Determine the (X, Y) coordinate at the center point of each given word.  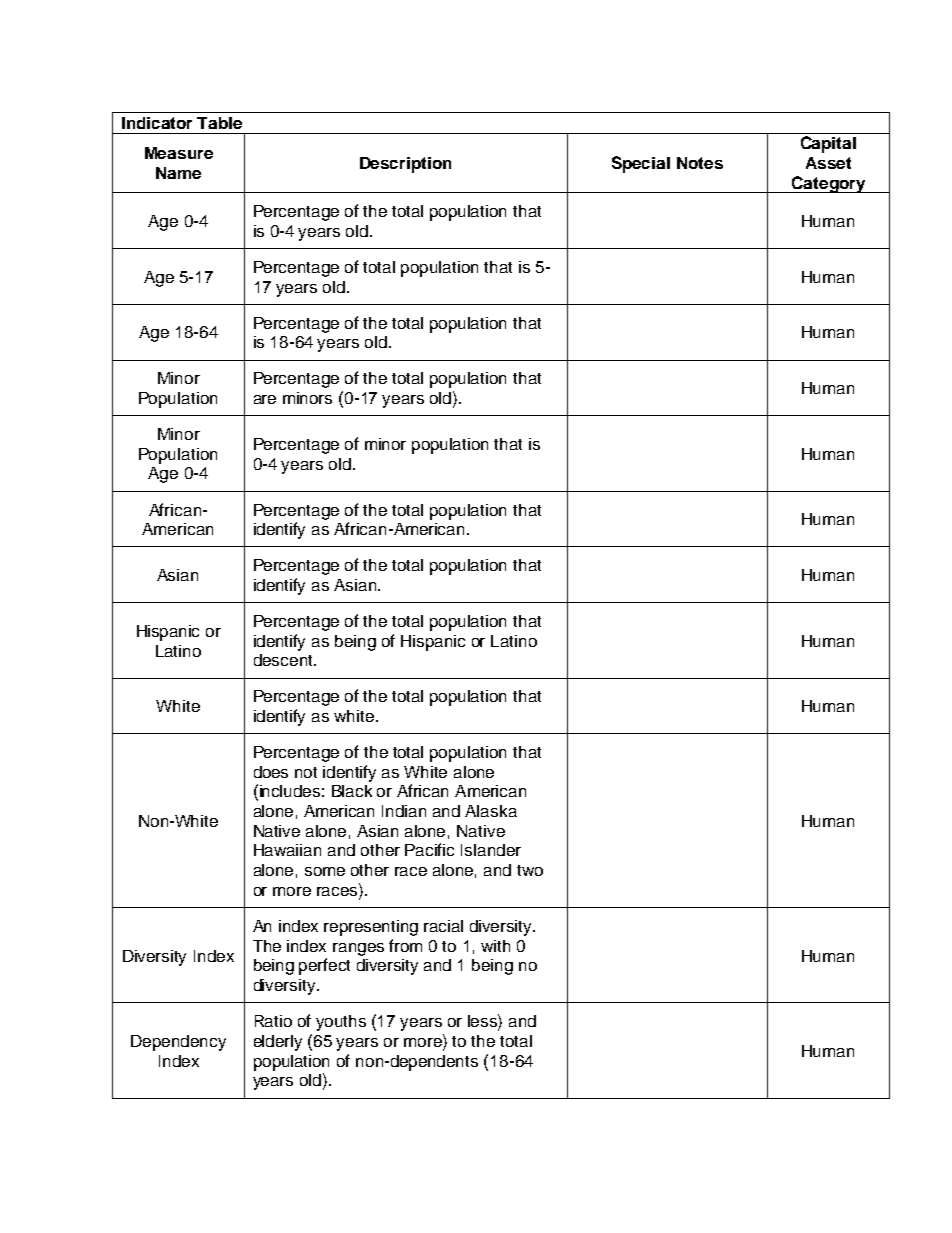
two (530, 870)
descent (284, 660)
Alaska (491, 811)
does (271, 772)
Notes (700, 163)
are (265, 399)
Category (829, 184)
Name (178, 173)
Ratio (273, 1021)
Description (405, 165)
